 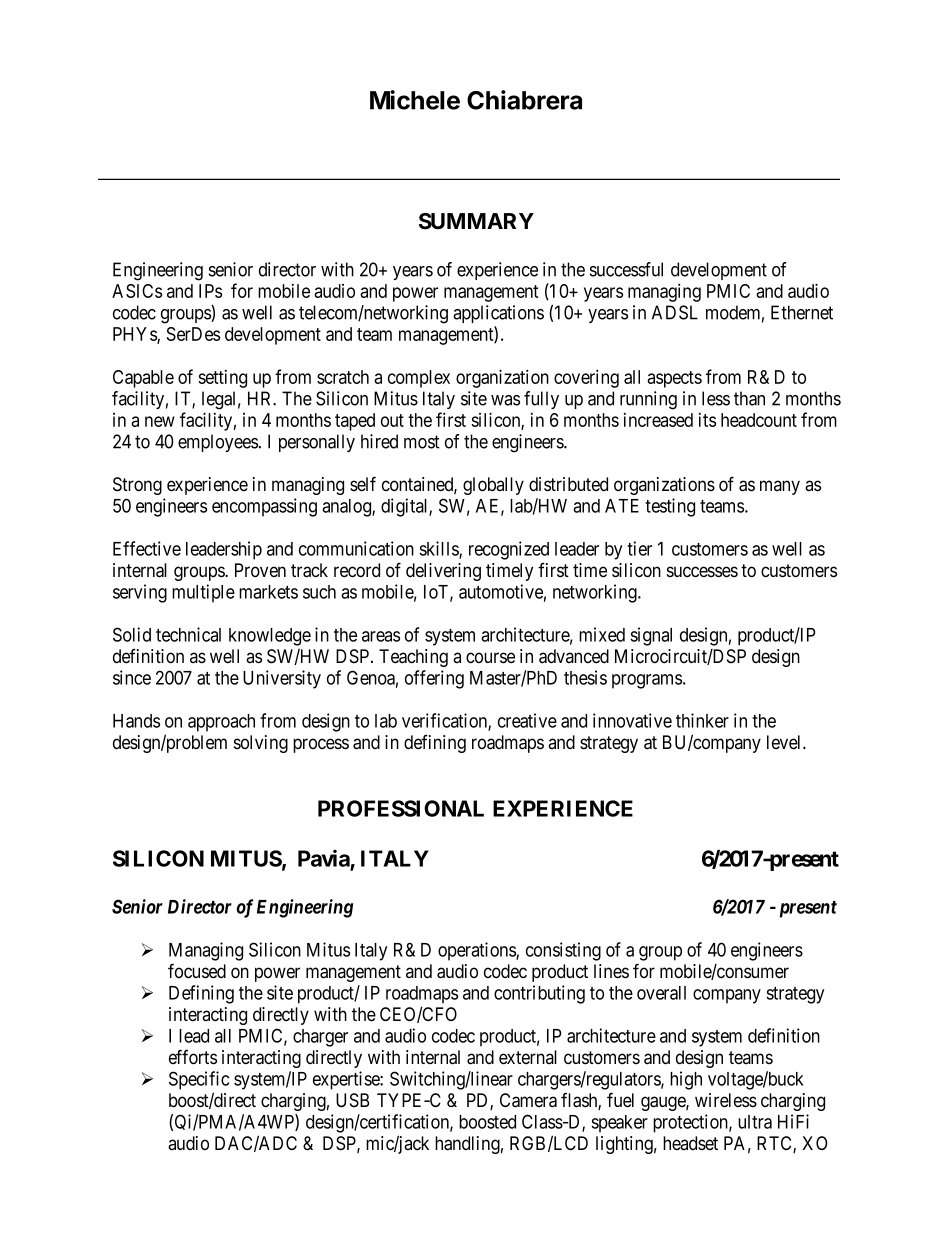 I want to click on Camera, so click(x=528, y=1100).
